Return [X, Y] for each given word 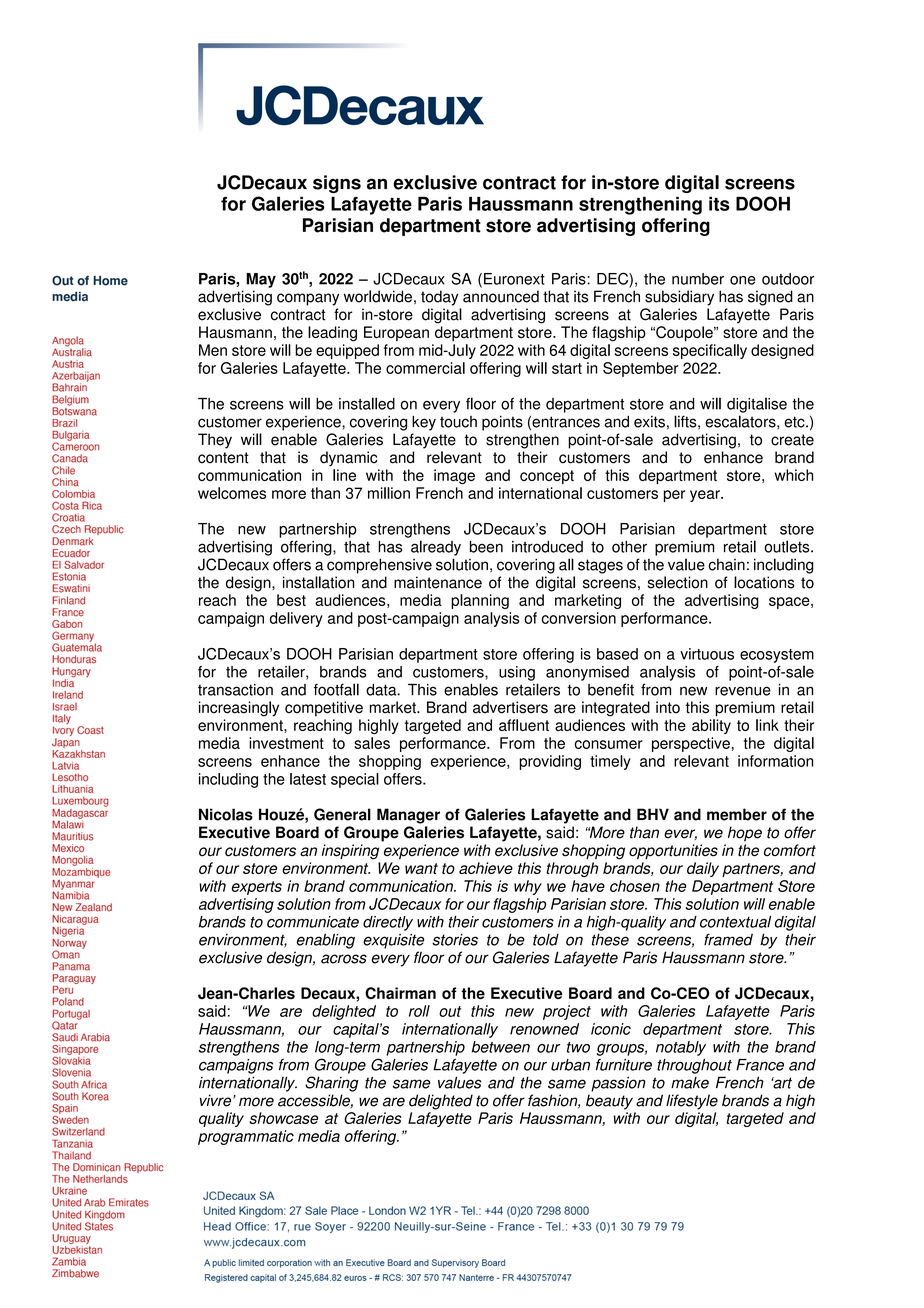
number [698, 279]
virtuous [707, 654]
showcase [283, 1118]
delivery [296, 619]
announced [501, 296]
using [517, 673]
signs [337, 184]
